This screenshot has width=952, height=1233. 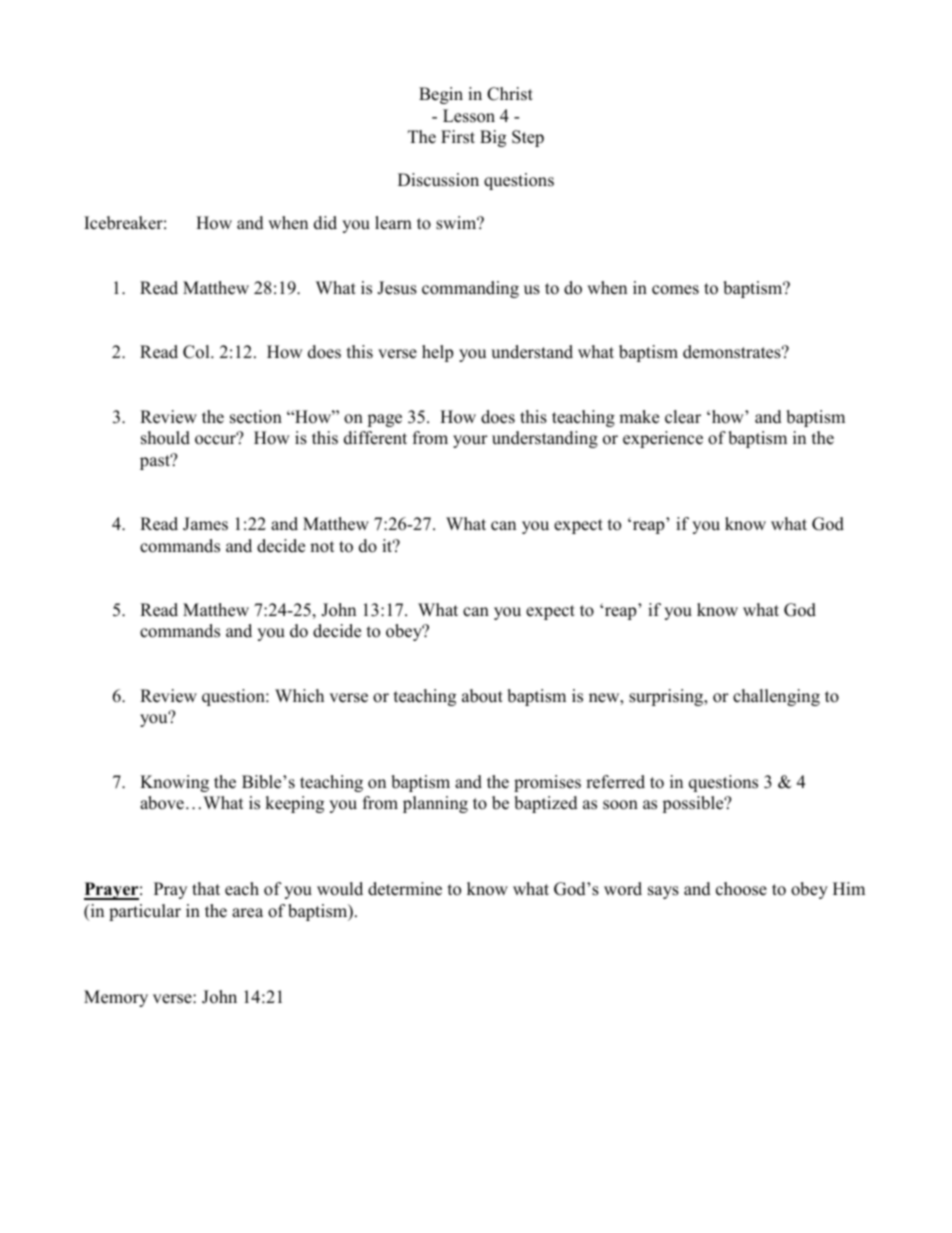 I want to click on Lesson, so click(x=469, y=116).
